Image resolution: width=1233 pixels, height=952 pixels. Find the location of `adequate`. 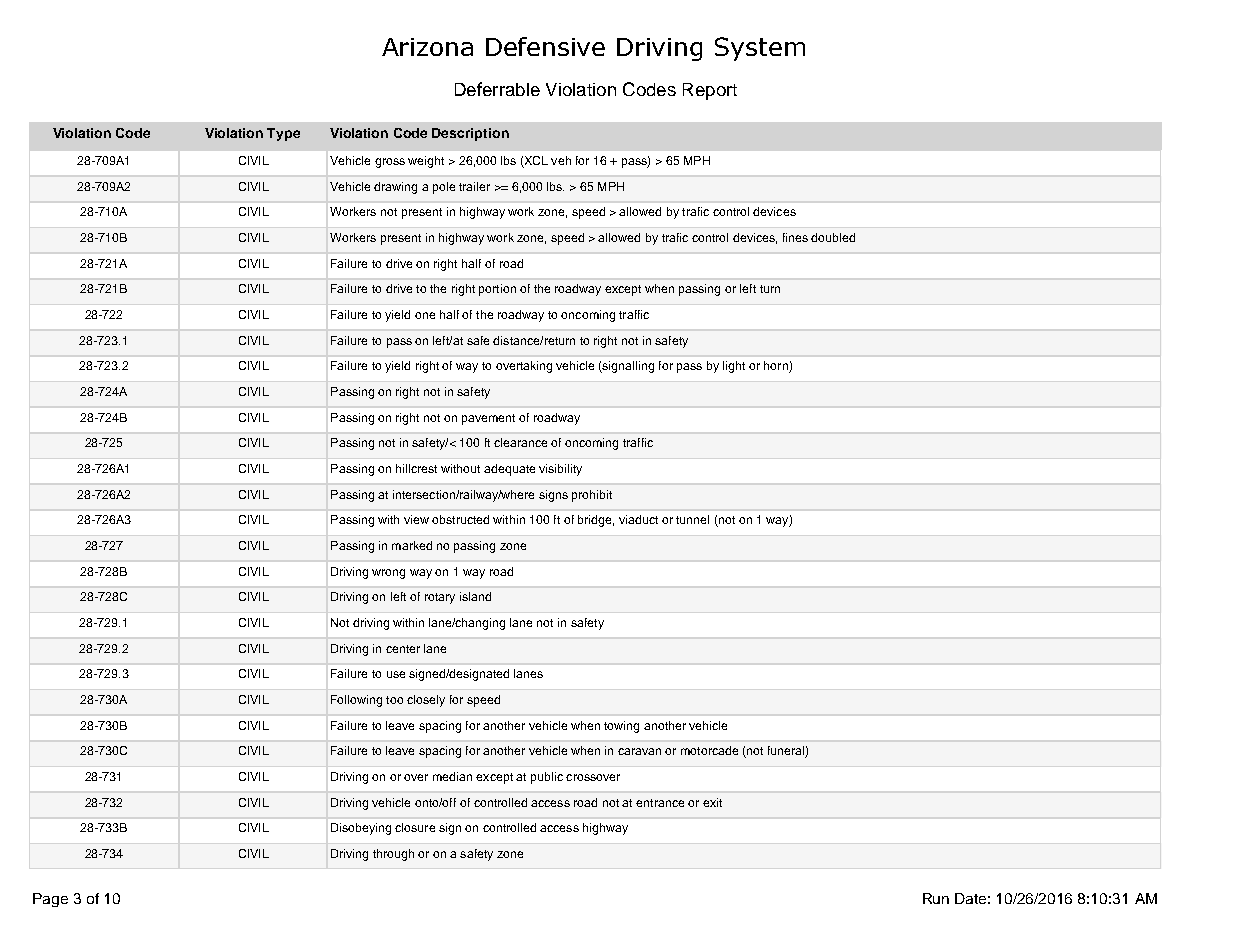

adequate is located at coordinates (509, 470).
